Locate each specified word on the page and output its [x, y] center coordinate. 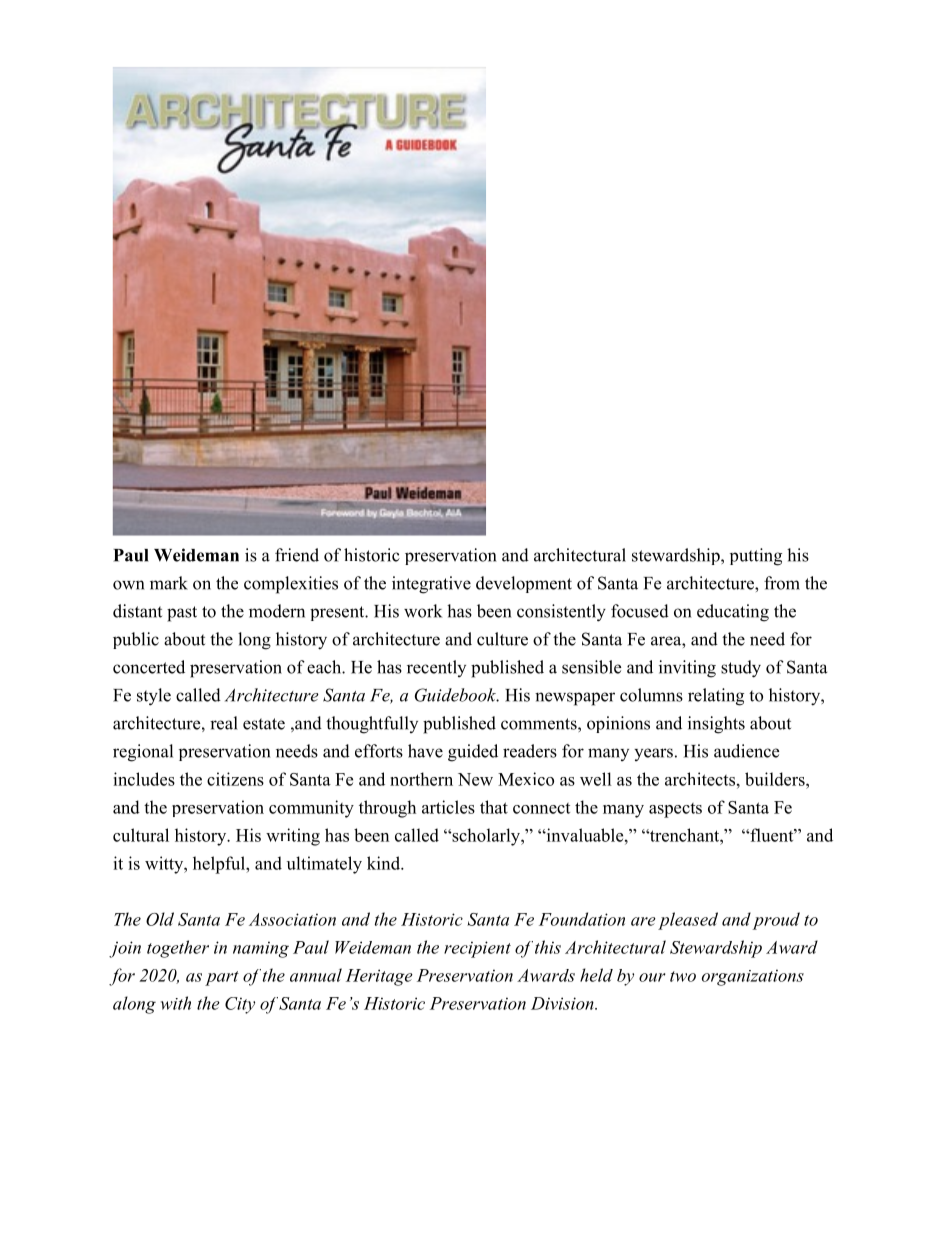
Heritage [379, 977]
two [683, 976]
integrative [431, 585]
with [176, 1003]
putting [756, 557]
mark [169, 583]
